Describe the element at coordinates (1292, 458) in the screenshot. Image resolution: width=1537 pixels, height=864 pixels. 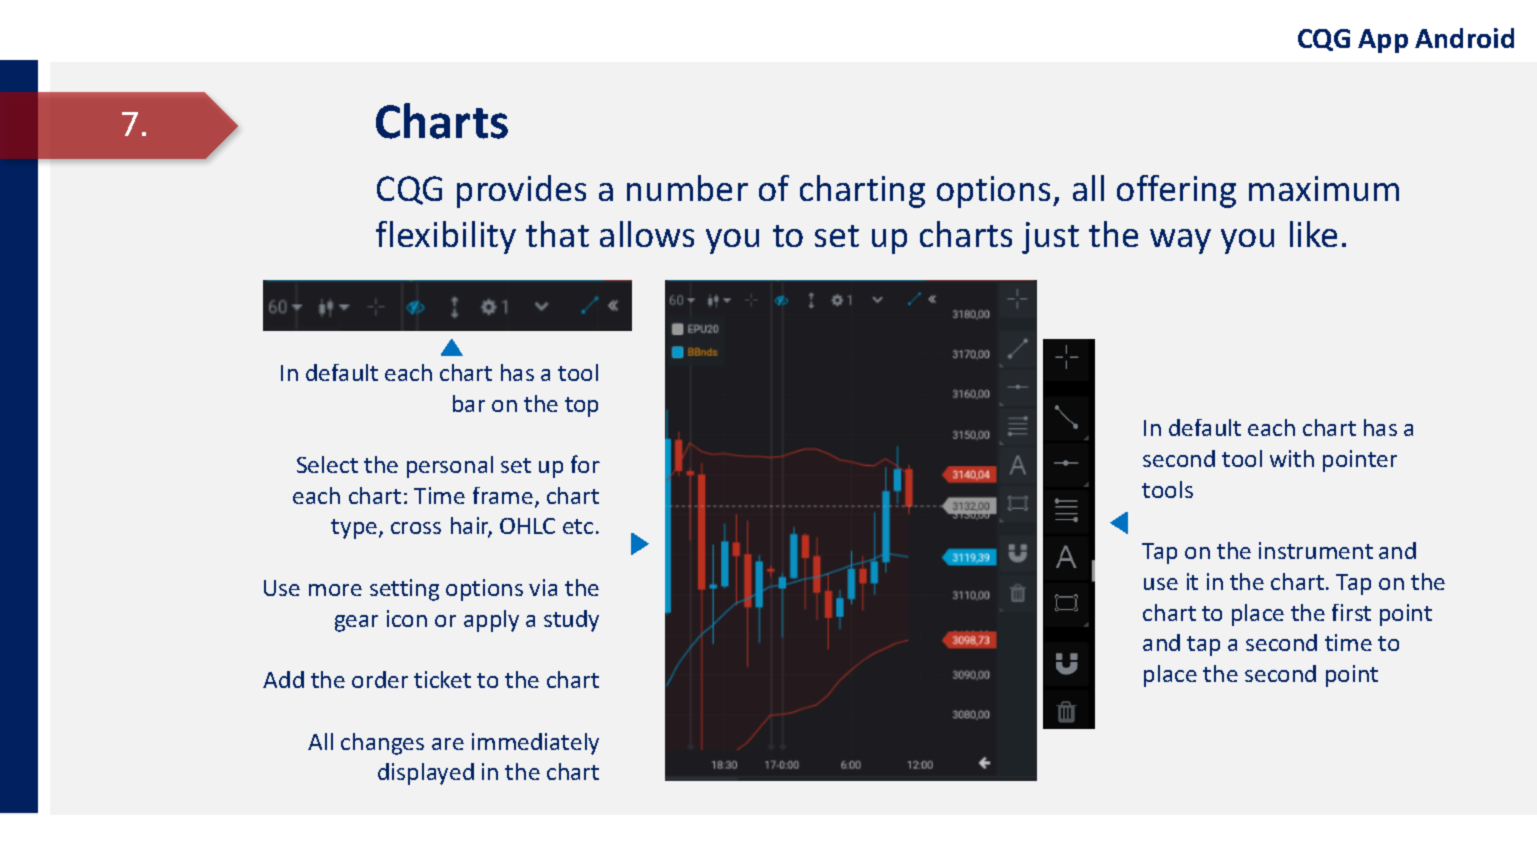
I see `with` at that location.
